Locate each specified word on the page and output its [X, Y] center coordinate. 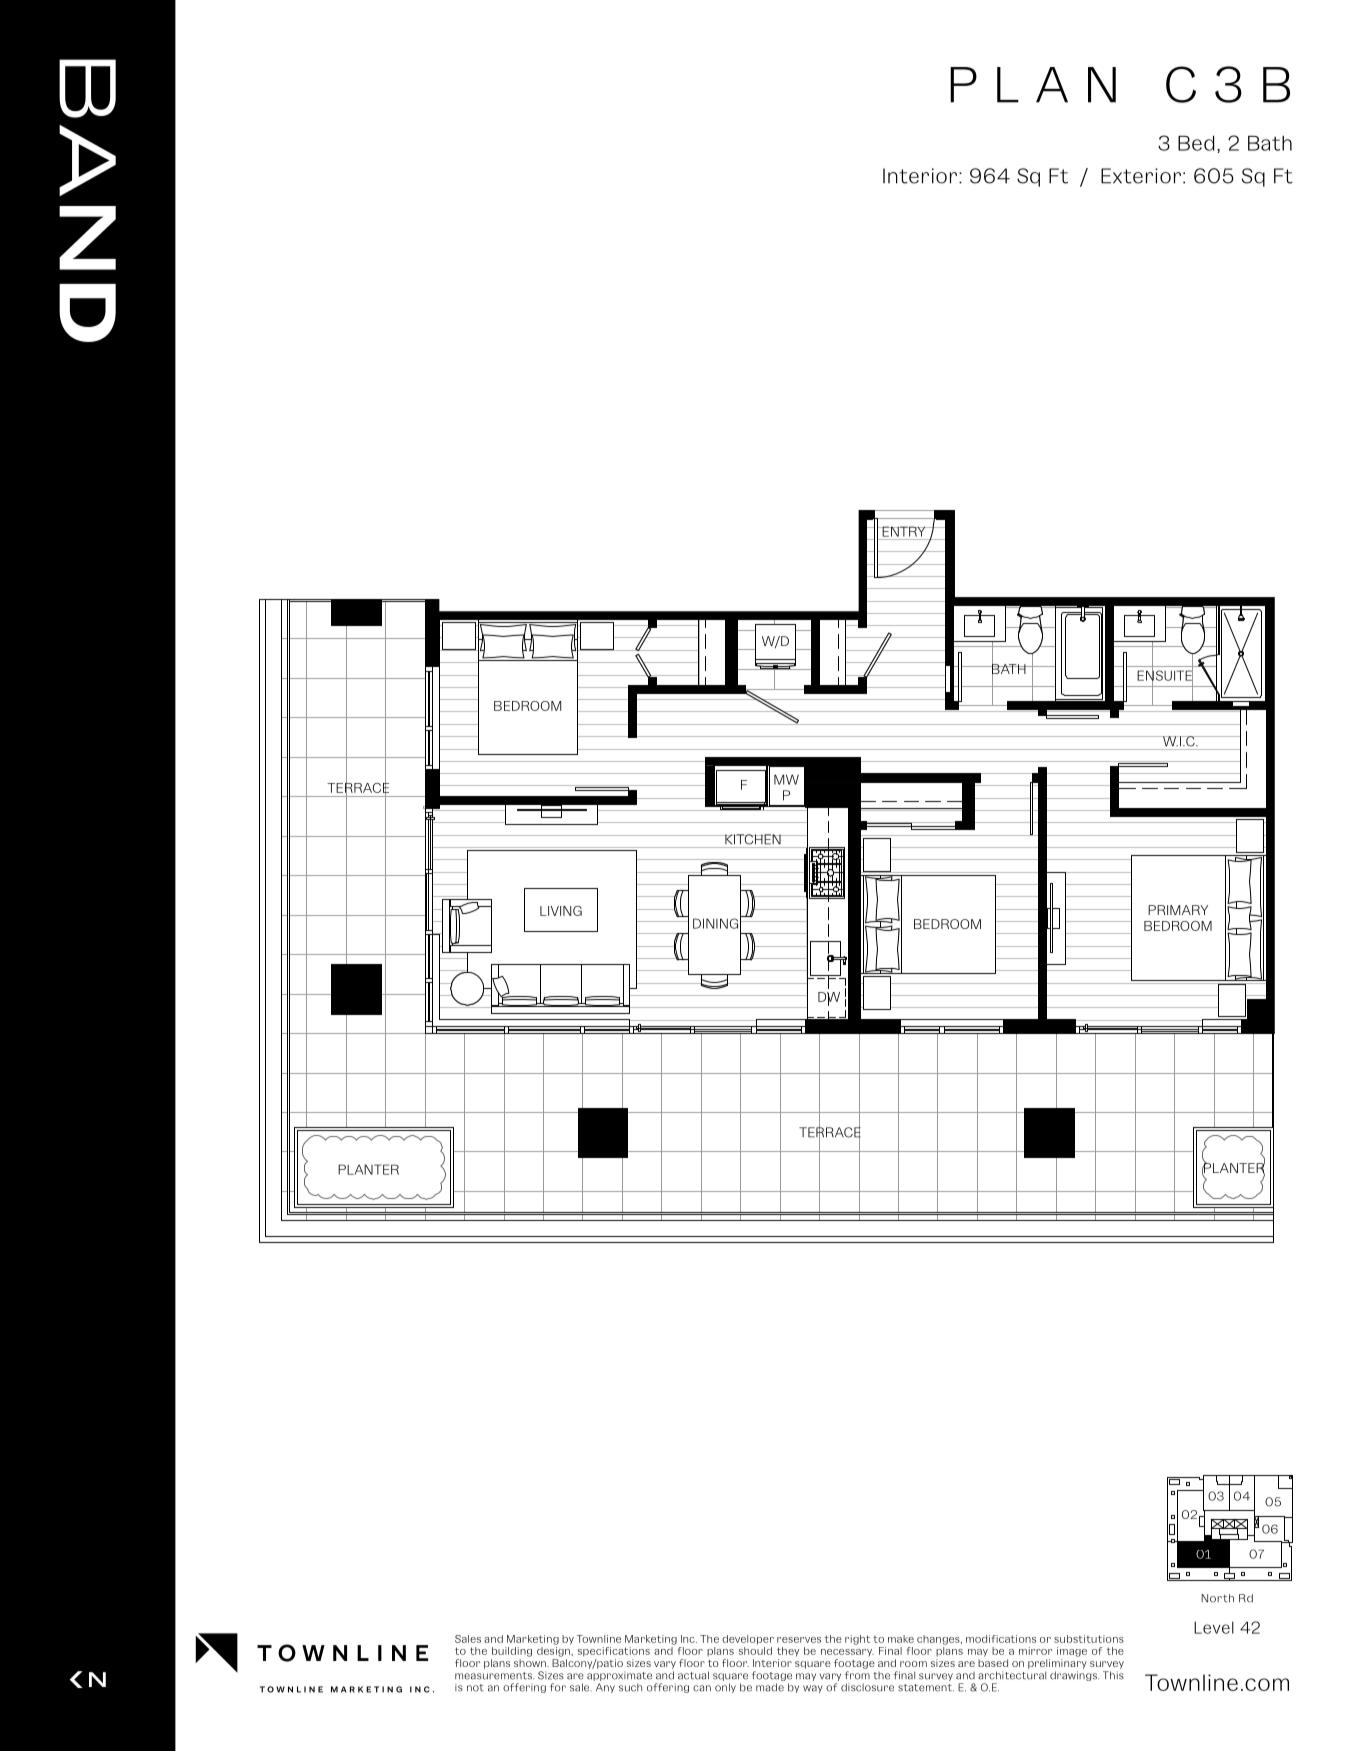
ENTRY [904, 531]
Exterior [1141, 176]
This [1113, 1675]
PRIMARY [1178, 910]
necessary [847, 1653]
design [554, 1652]
